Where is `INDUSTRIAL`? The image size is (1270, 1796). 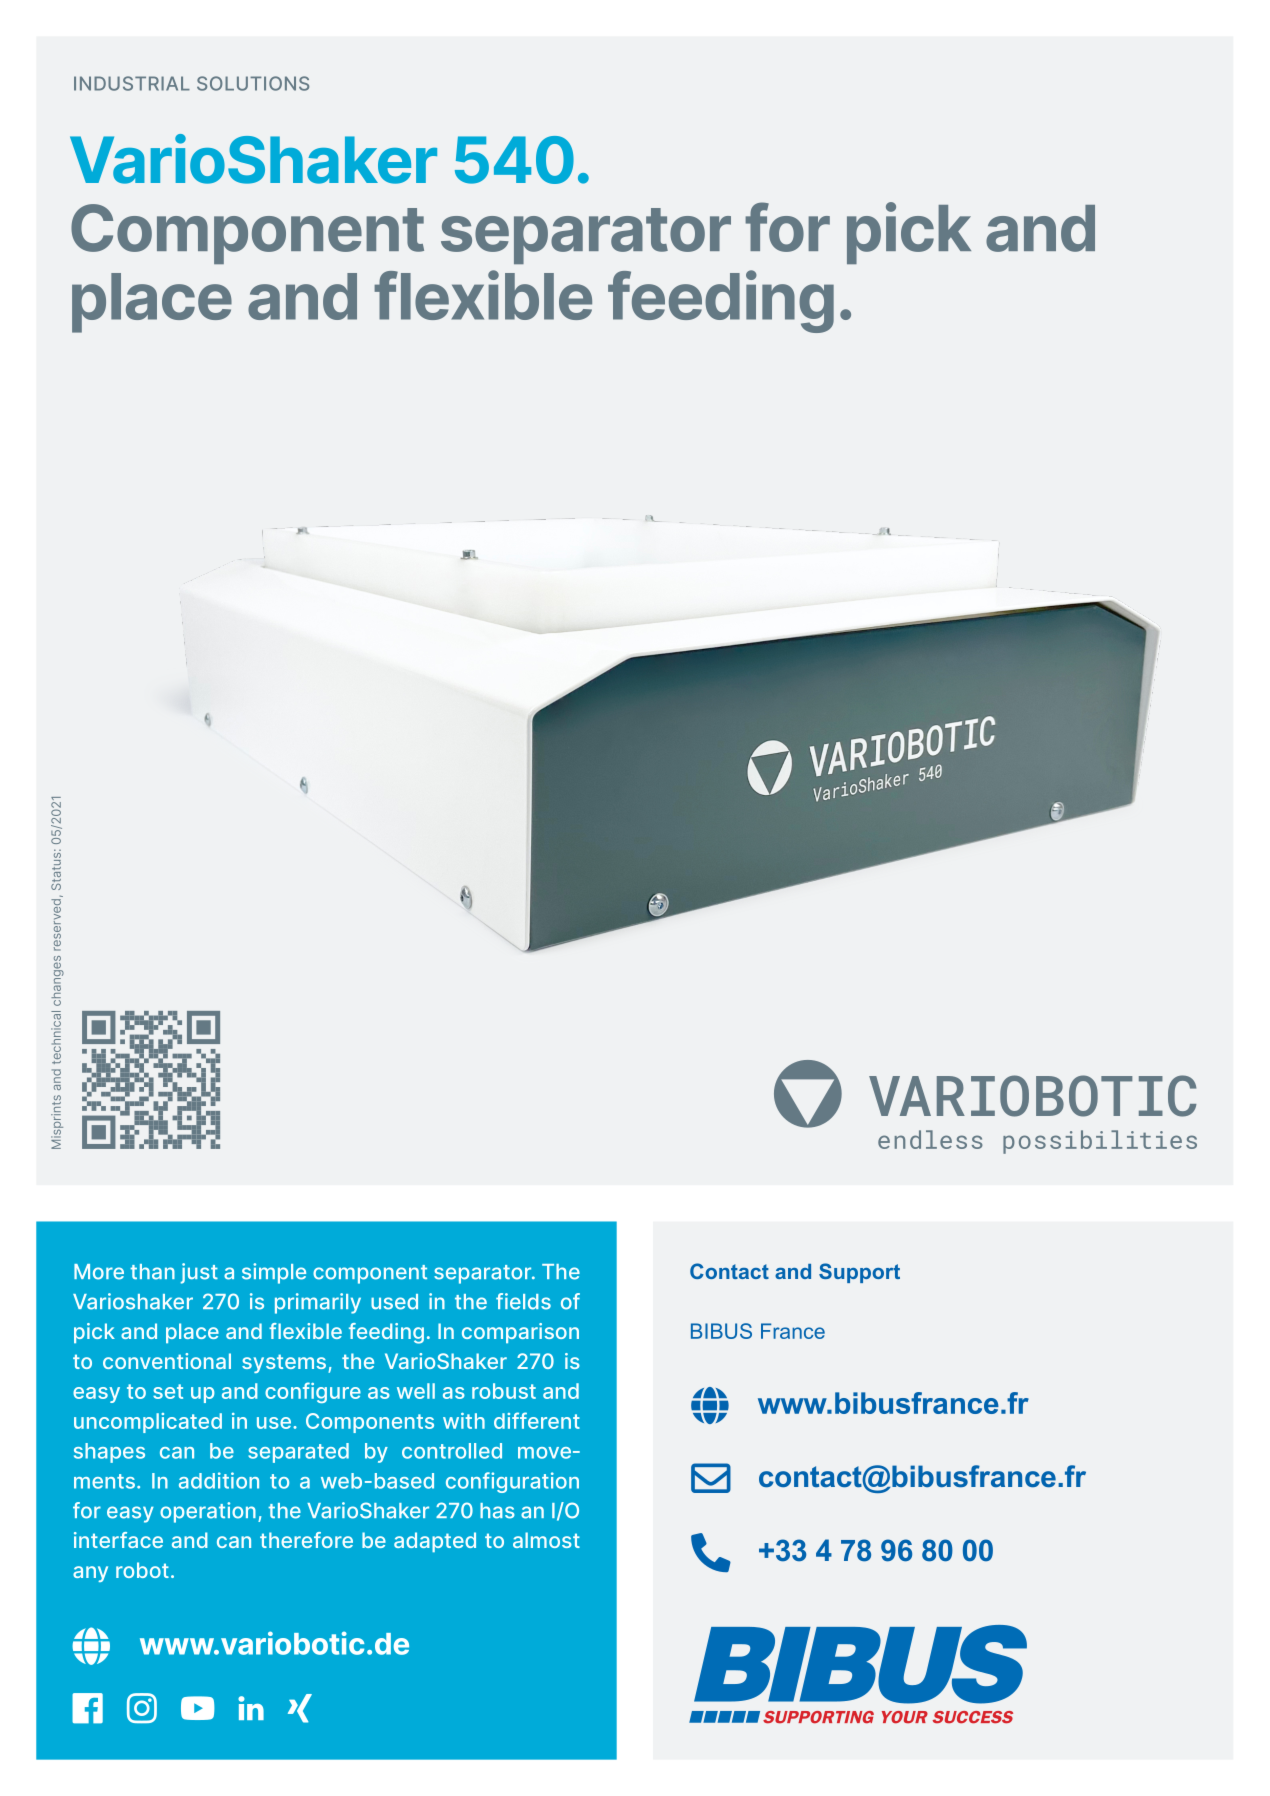 INDUSTRIAL is located at coordinates (132, 83).
